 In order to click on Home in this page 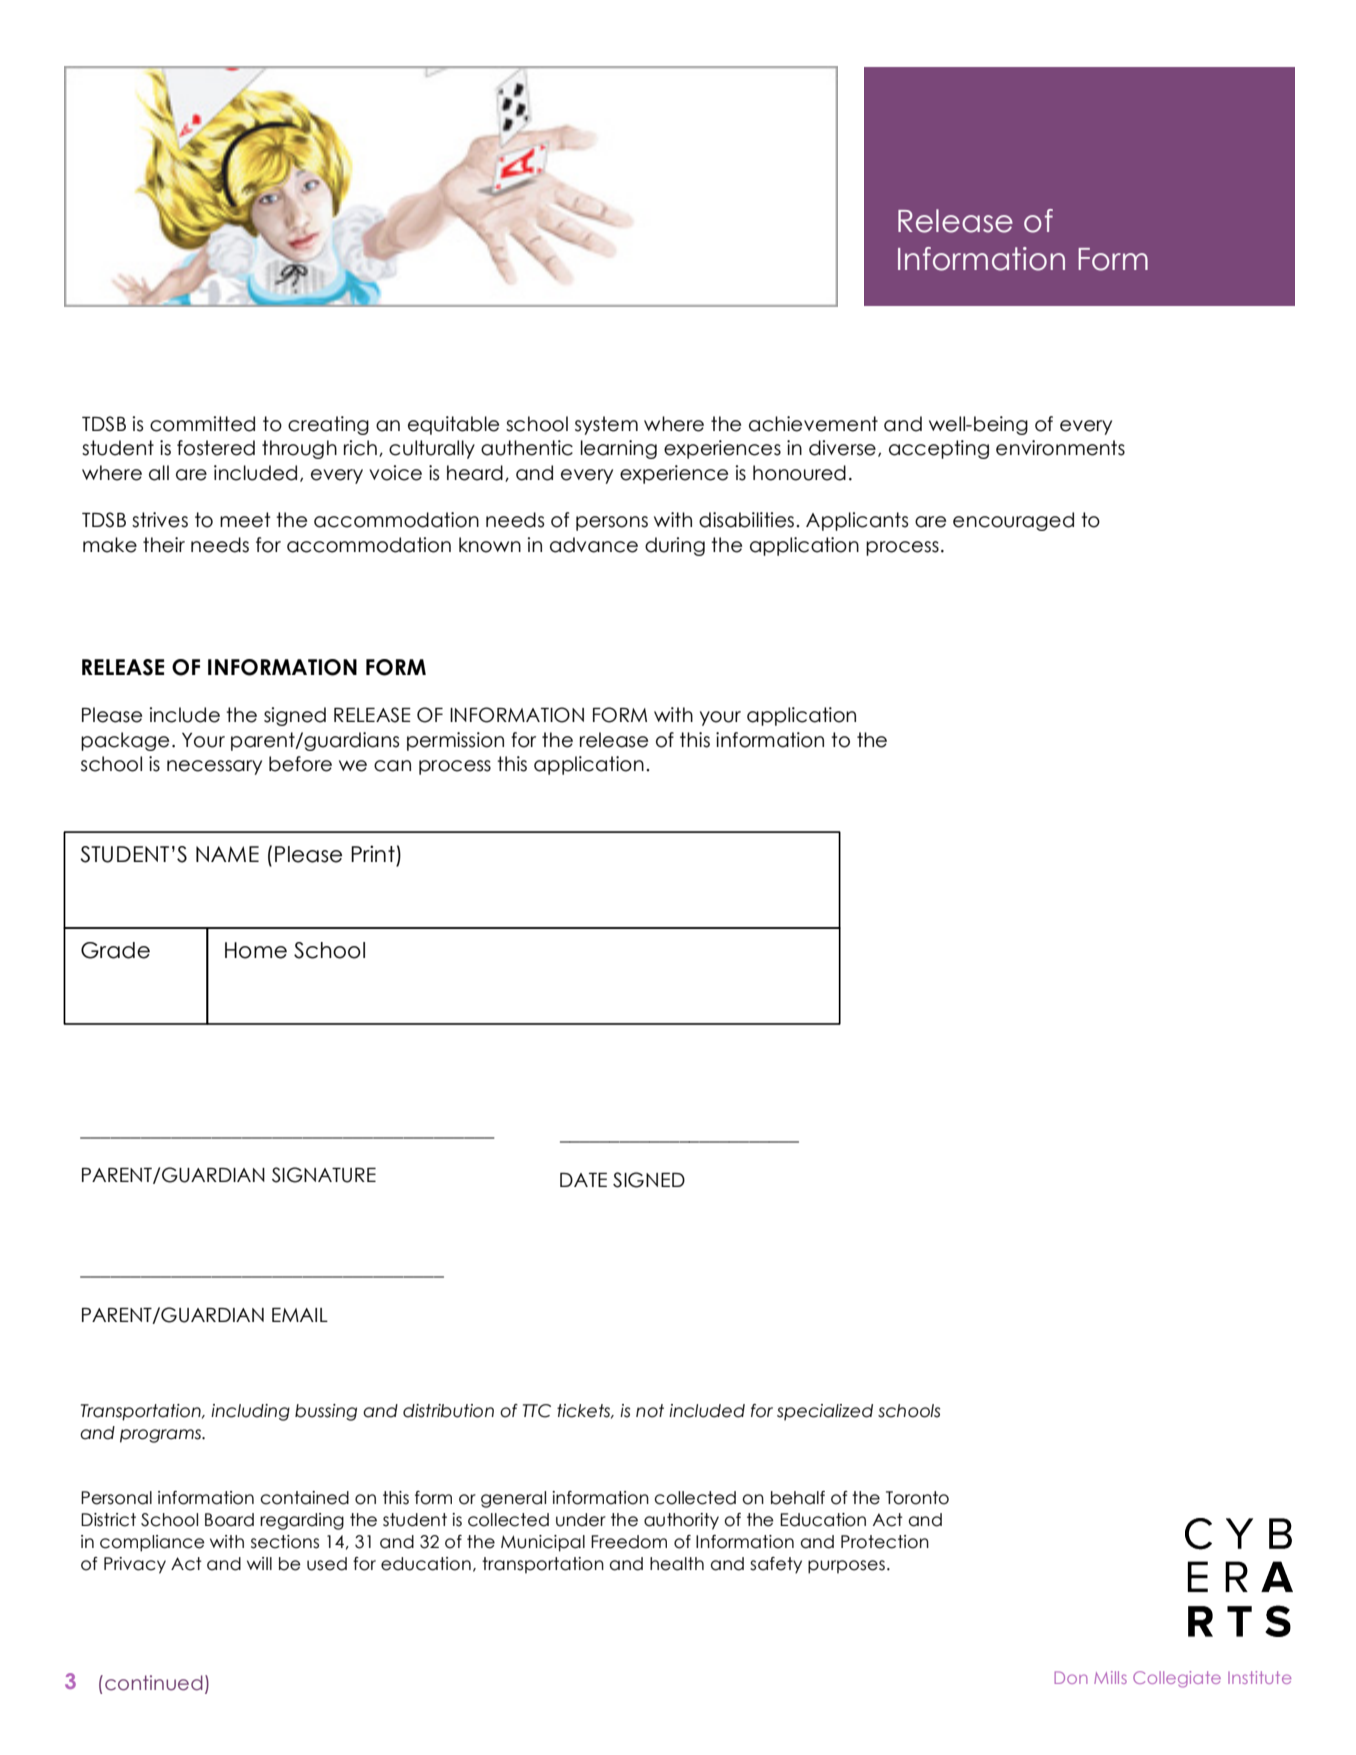, I will do `click(256, 950)`.
